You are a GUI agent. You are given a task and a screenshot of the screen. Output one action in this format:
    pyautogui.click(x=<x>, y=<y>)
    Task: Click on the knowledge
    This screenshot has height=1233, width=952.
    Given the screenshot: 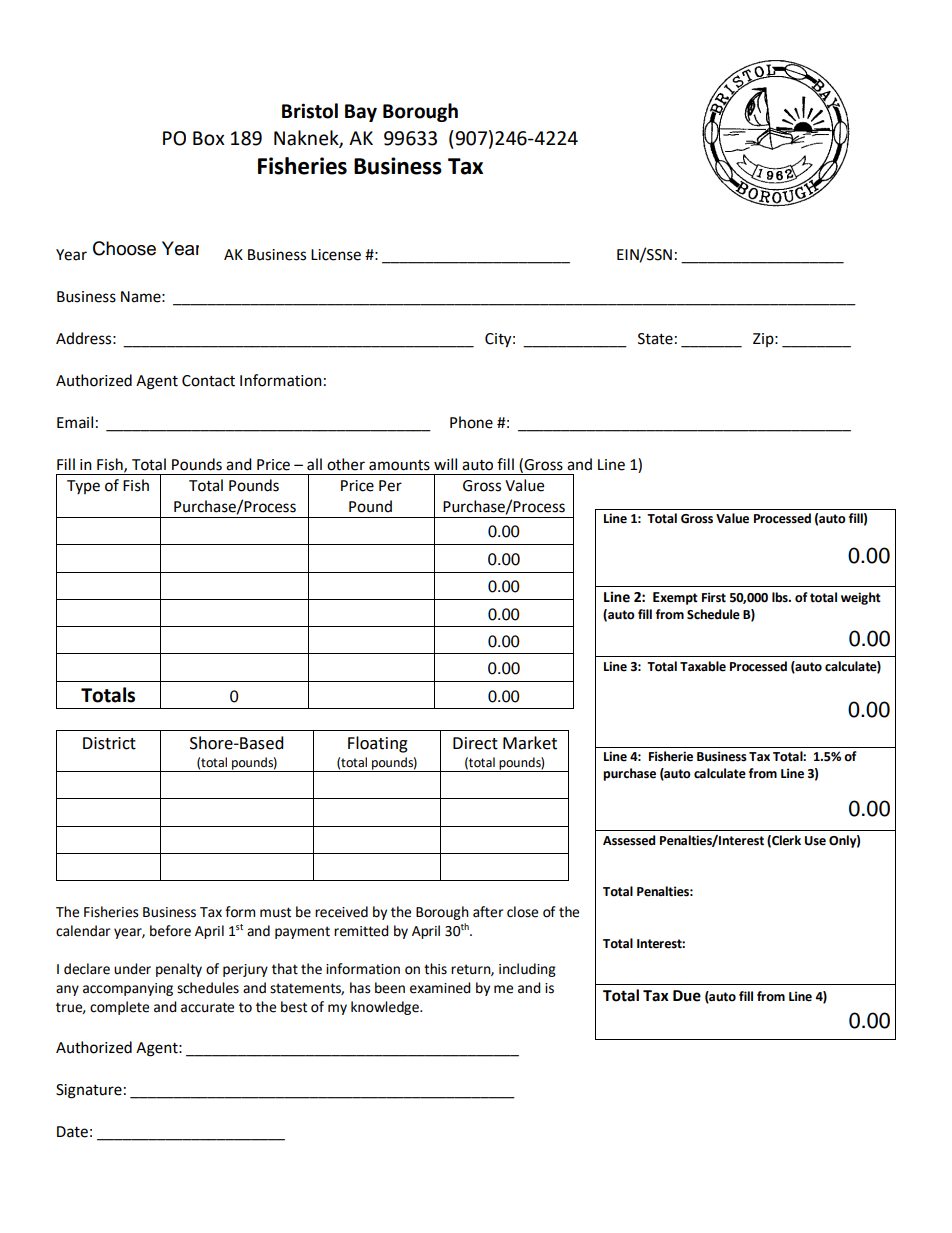 What is the action you would take?
    pyautogui.click(x=386, y=1008)
